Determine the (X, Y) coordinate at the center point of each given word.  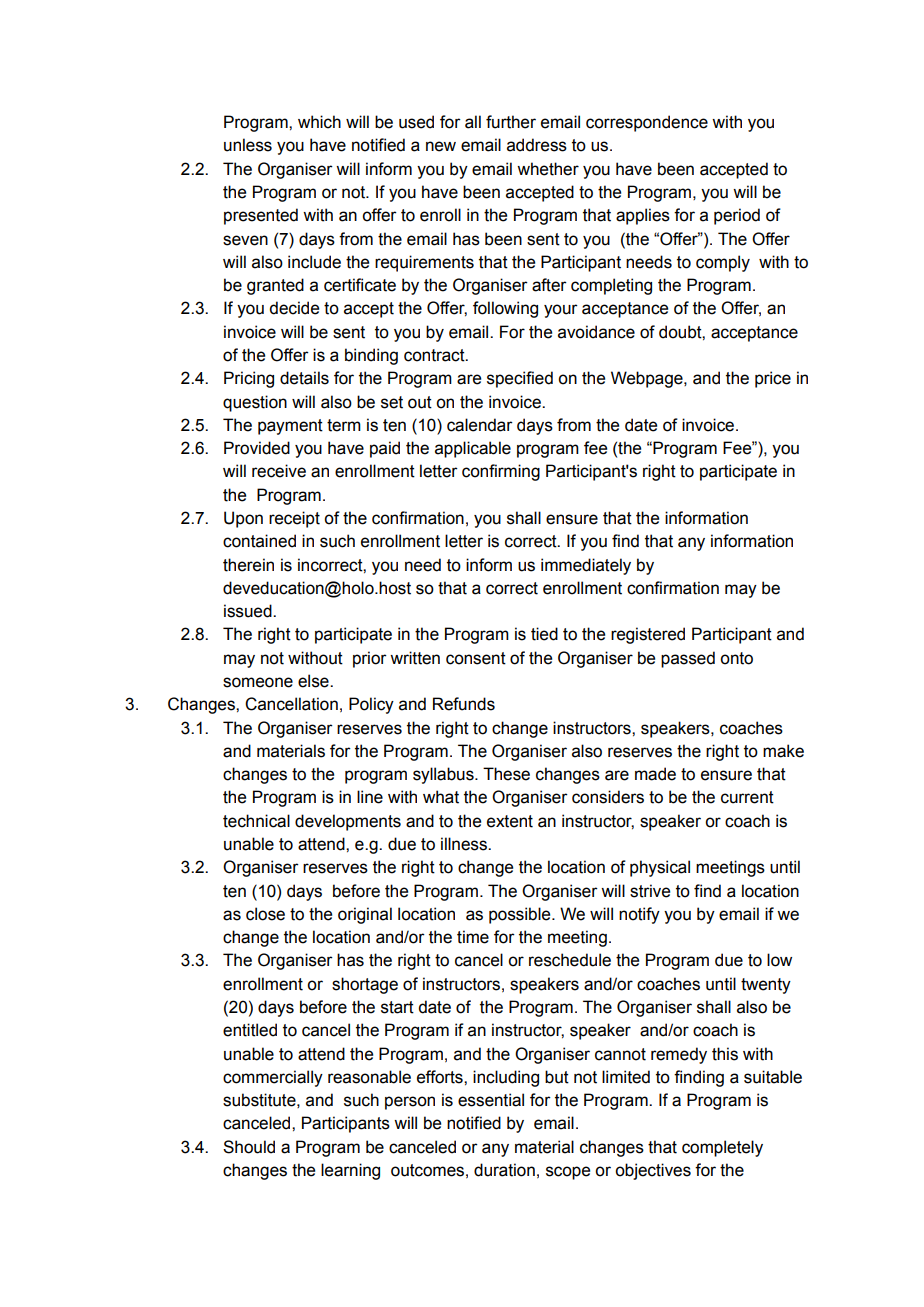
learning (350, 1171)
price (773, 379)
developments (348, 822)
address (537, 145)
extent (510, 821)
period (737, 216)
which (319, 122)
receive (279, 471)
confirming (501, 472)
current (747, 797)
